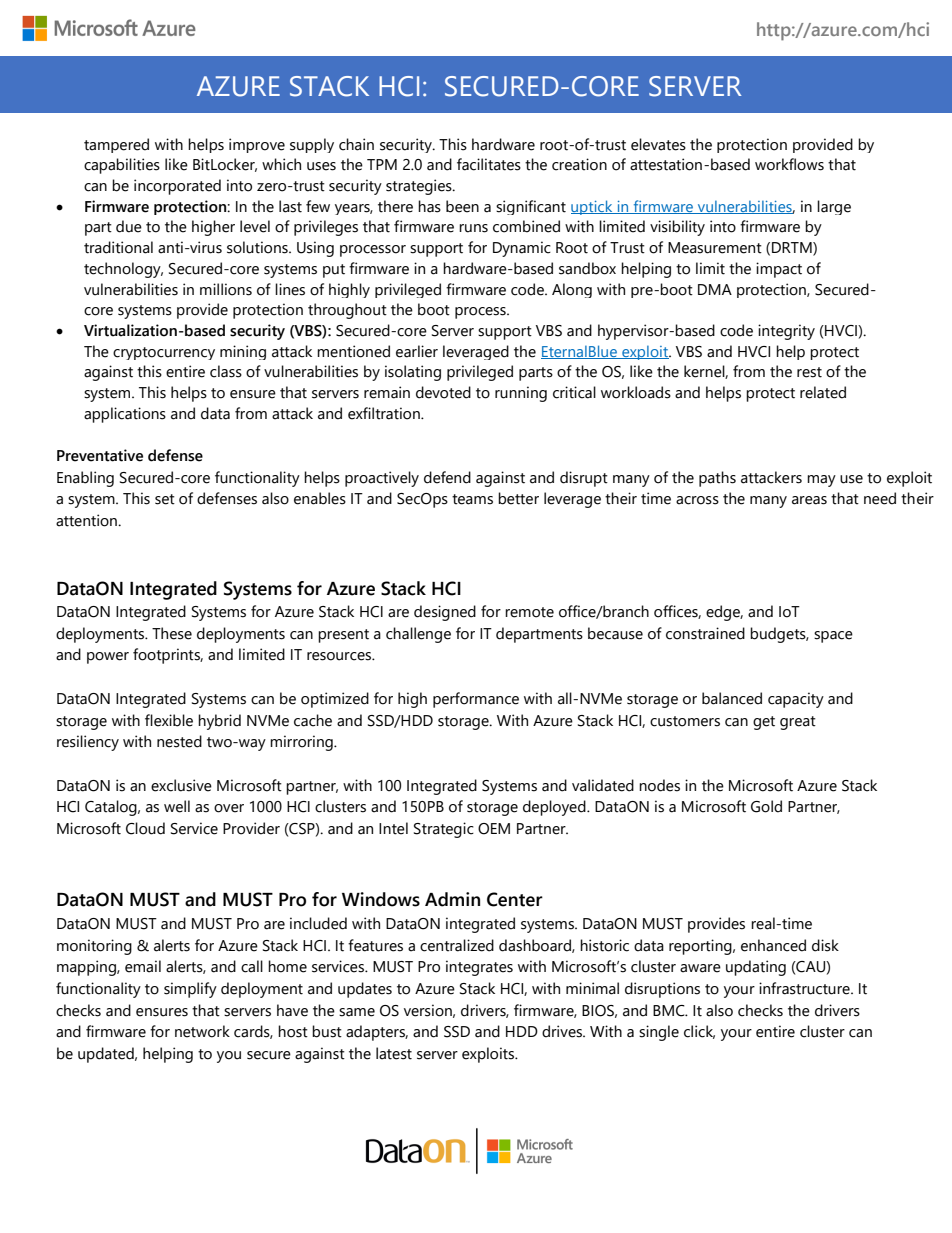 This image has height=1233, width=952. I want to click on rest, so click(809, 372).
